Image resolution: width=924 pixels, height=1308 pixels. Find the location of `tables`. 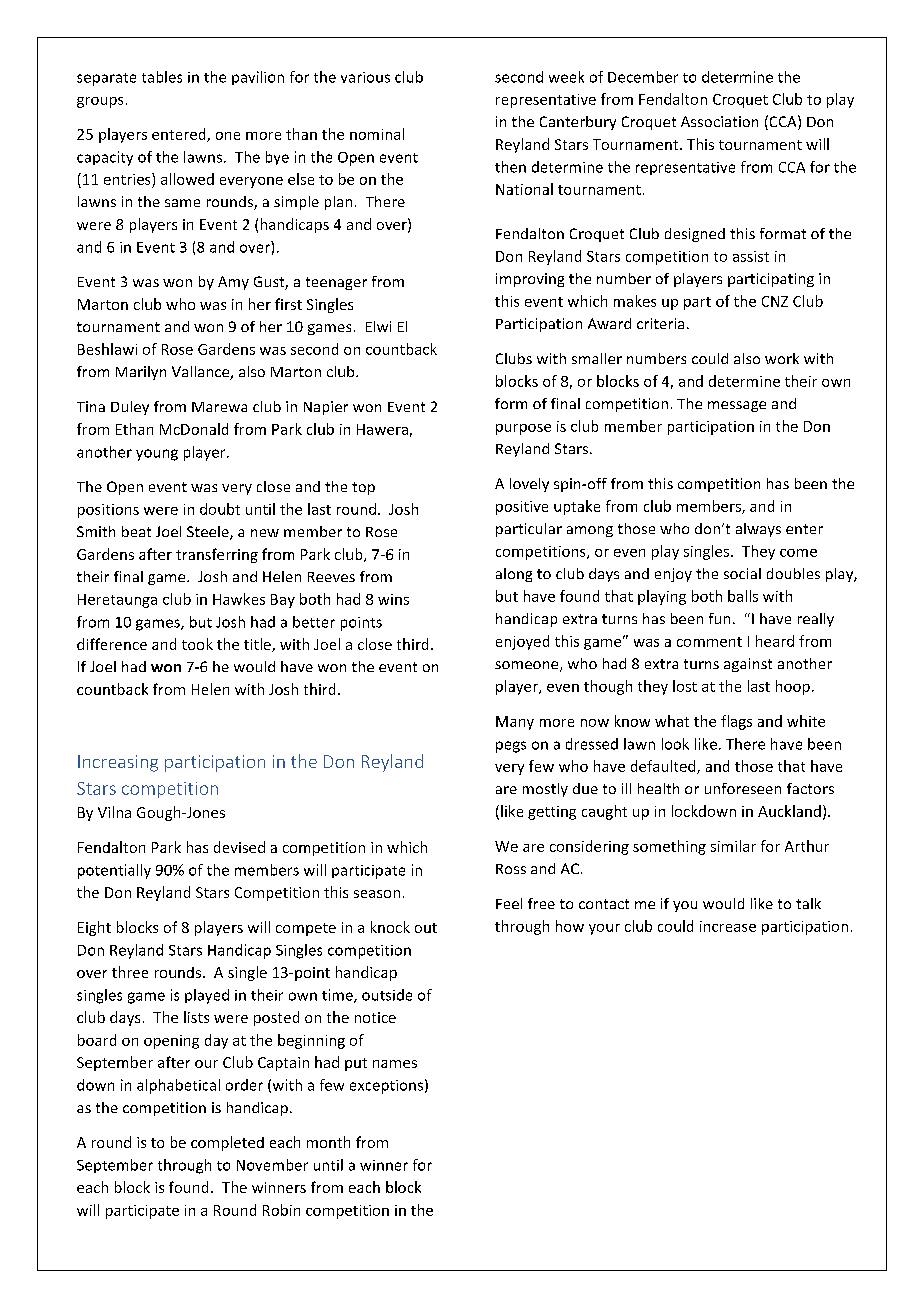

tables is located at coordinates (162, 77).
